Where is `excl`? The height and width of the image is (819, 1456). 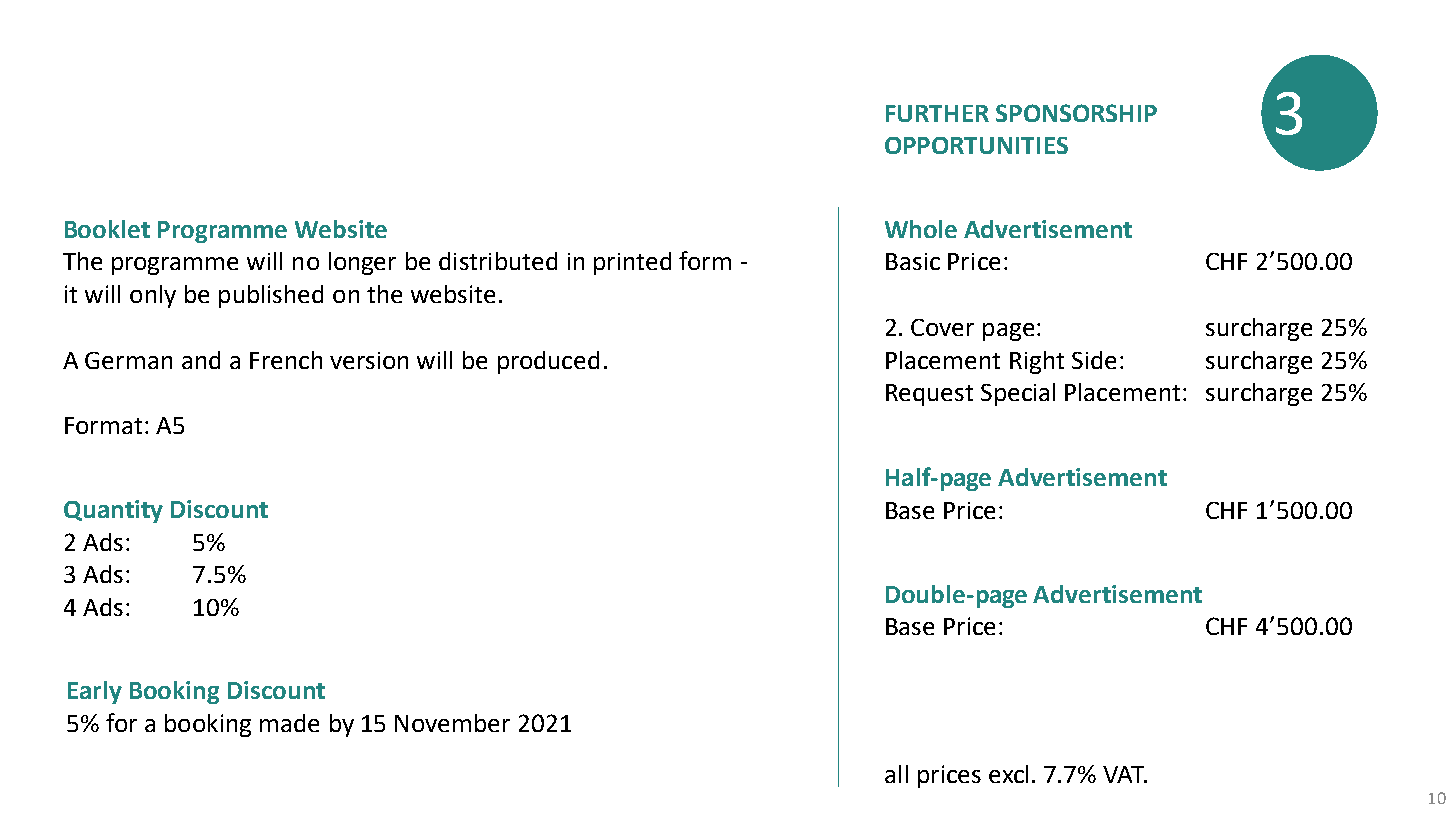
excl is located at coordinates (1008, 774).
